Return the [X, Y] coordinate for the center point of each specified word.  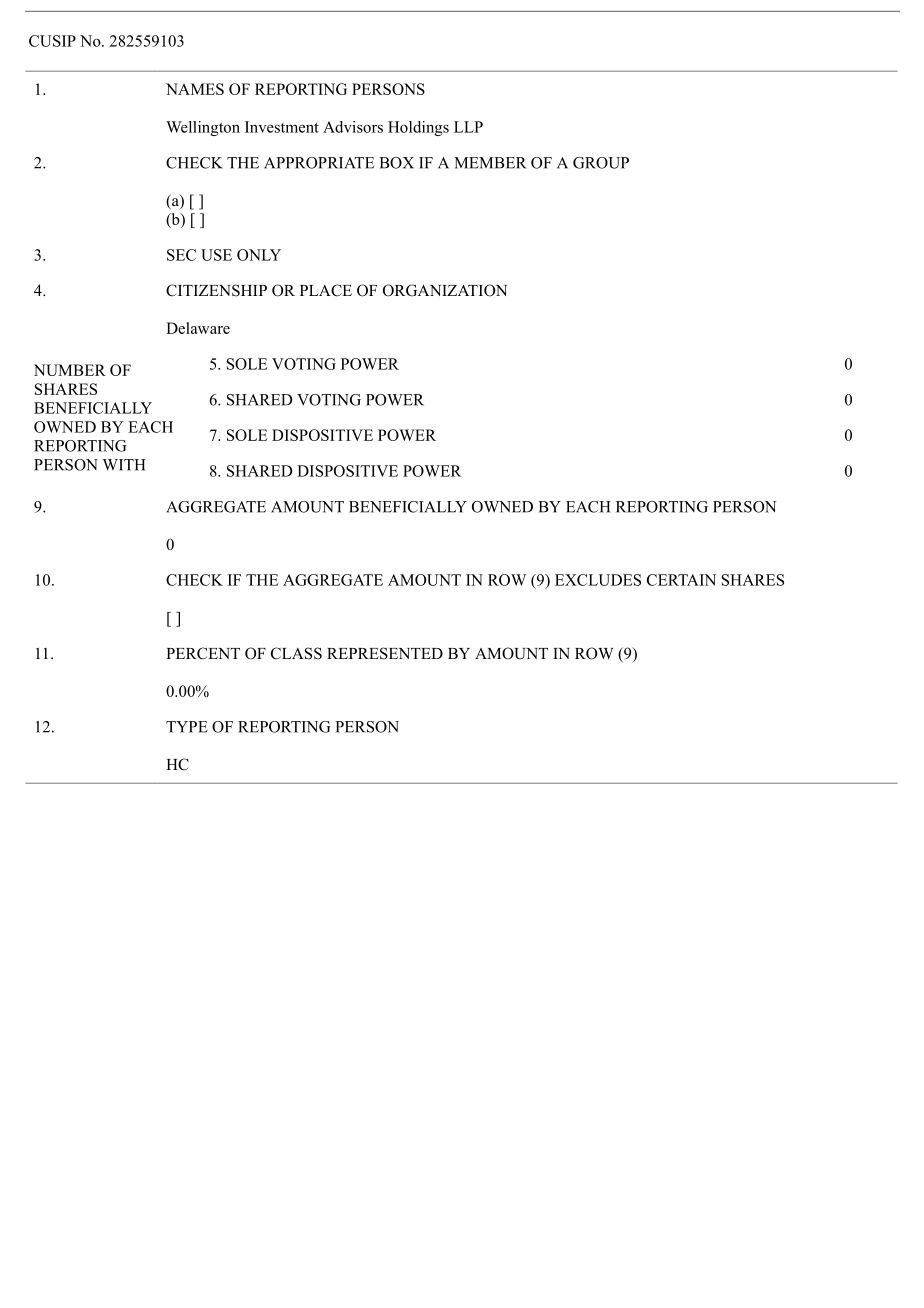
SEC [181, 255]
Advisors [353, 127]
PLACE [326, 290]
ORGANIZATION [445, 290]
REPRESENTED [385, 653]
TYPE [187, 727]
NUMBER [70, 370]
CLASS [296, 653]
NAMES [195, 89]
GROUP [601, 163]
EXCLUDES [598, 580]
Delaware [198, 328]
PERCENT [203, 653]
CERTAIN [681, 580]
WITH [124, 465]
